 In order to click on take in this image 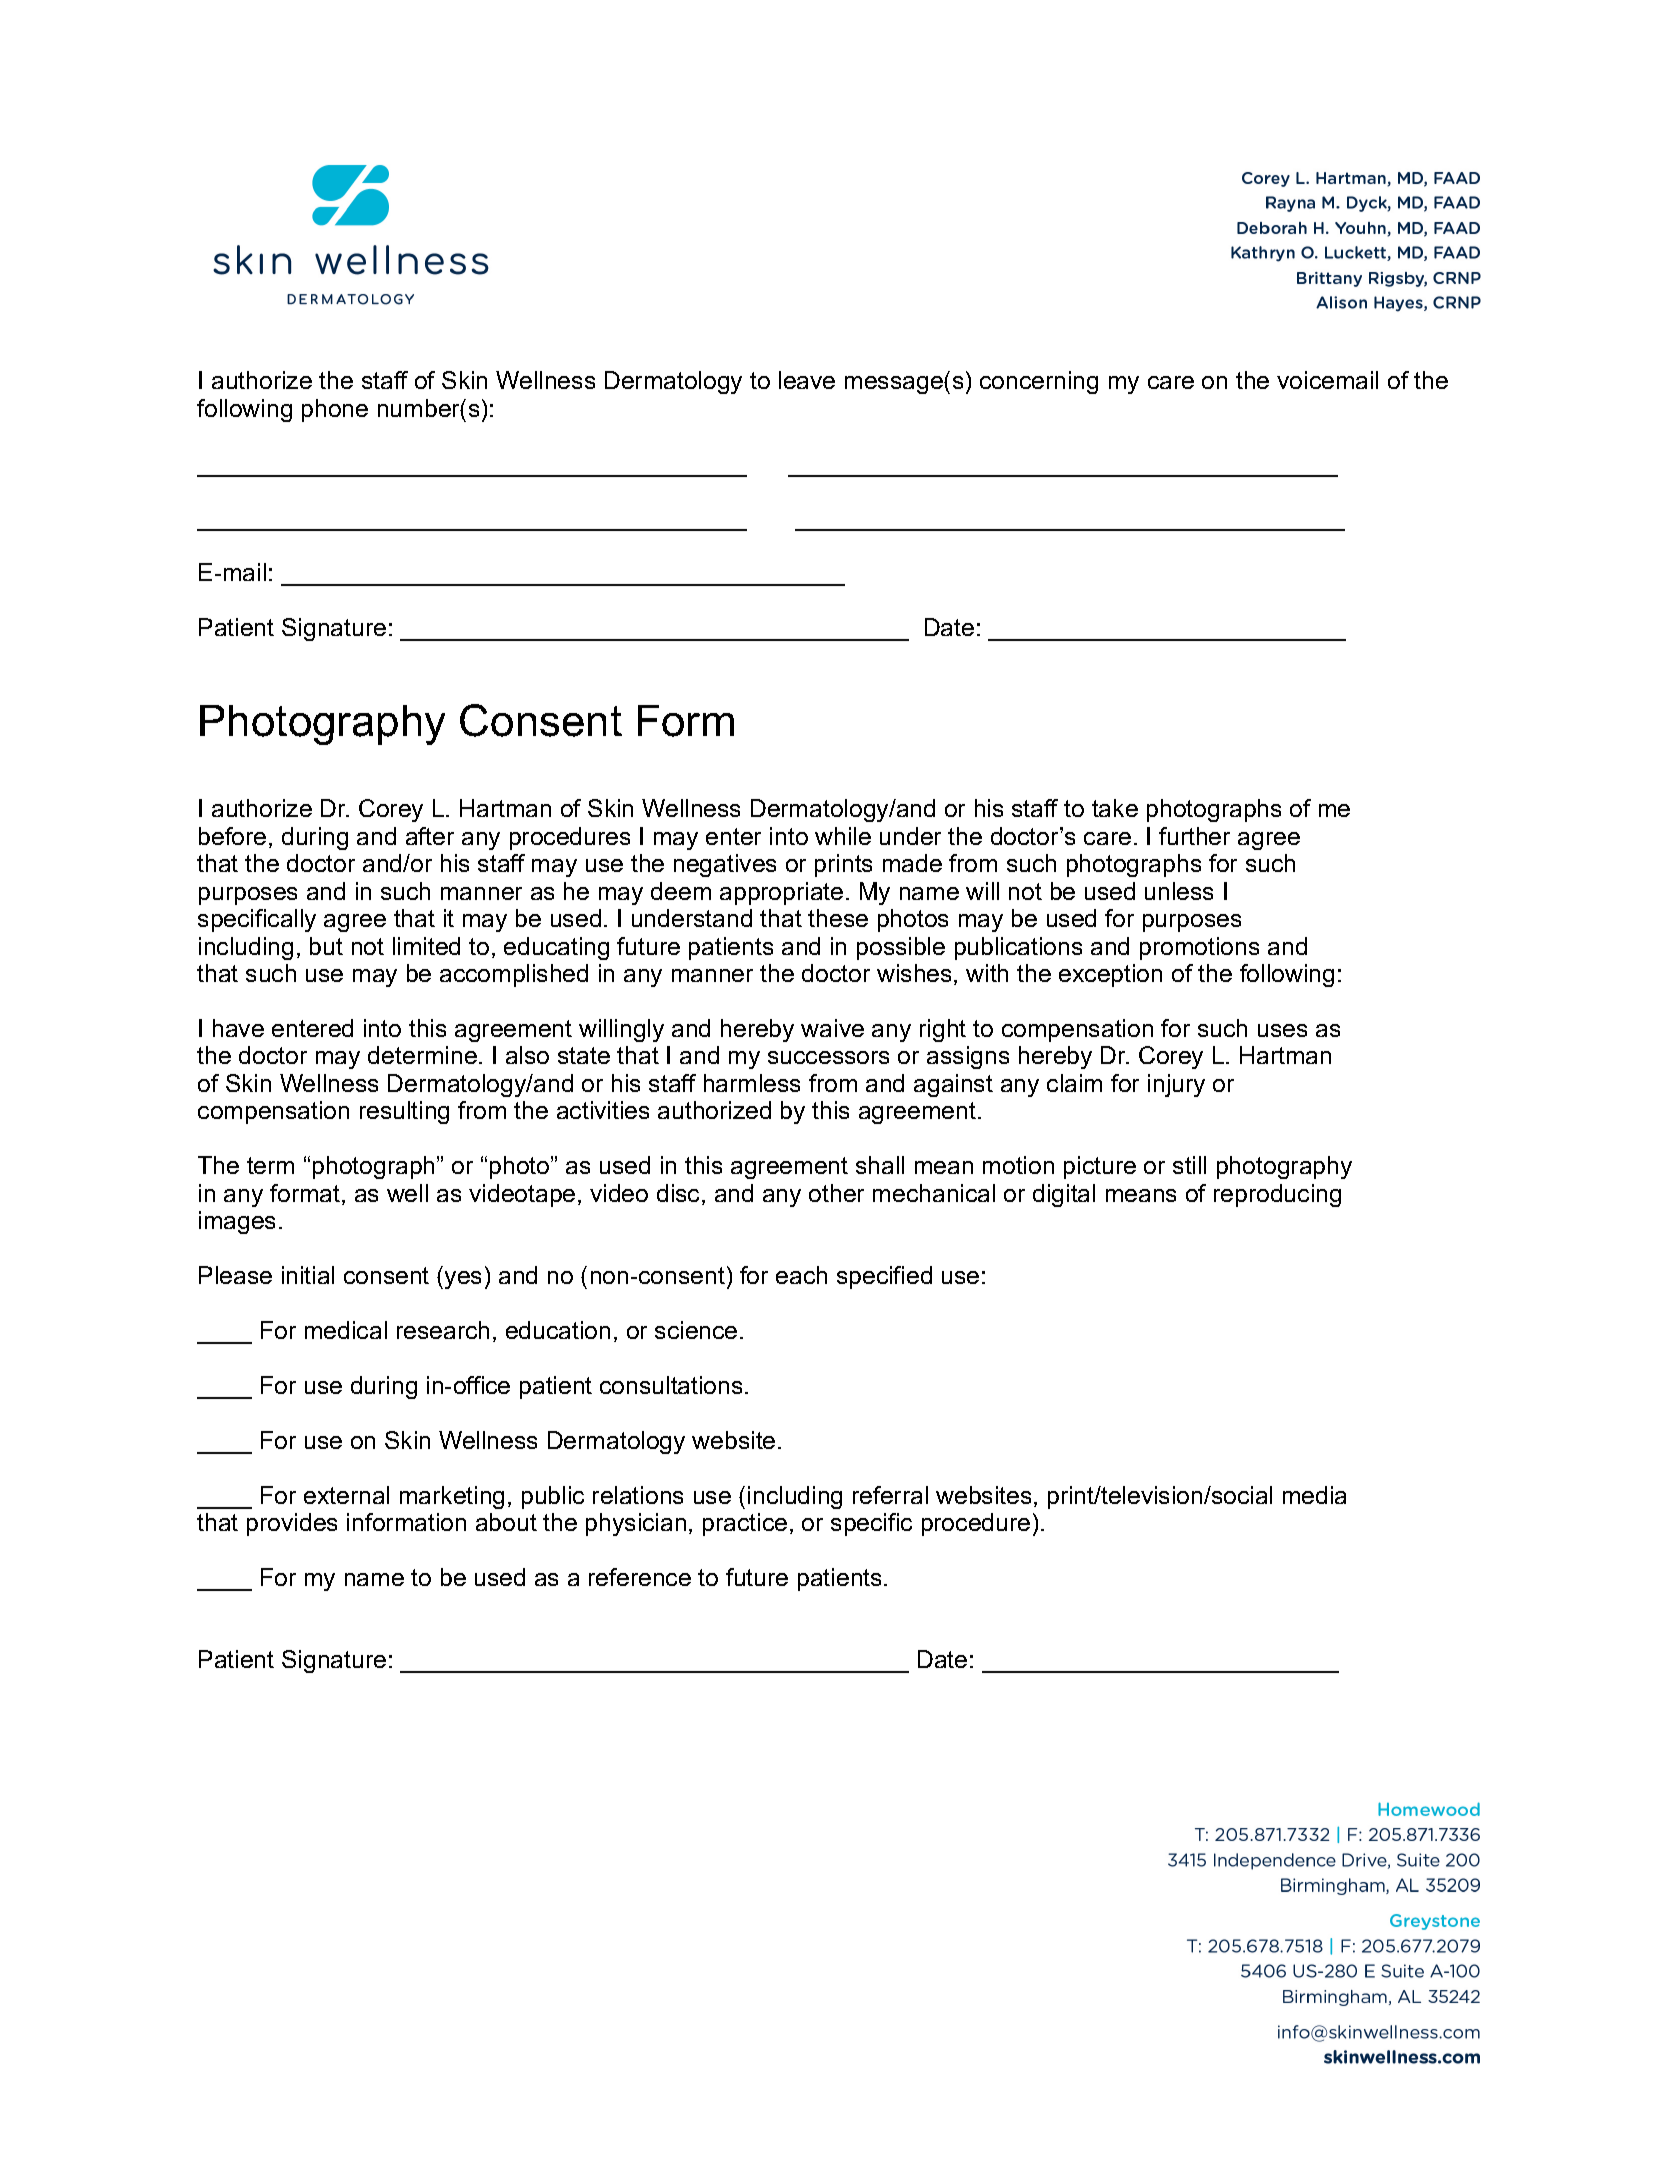, I will do `click(1115, 808)`.
